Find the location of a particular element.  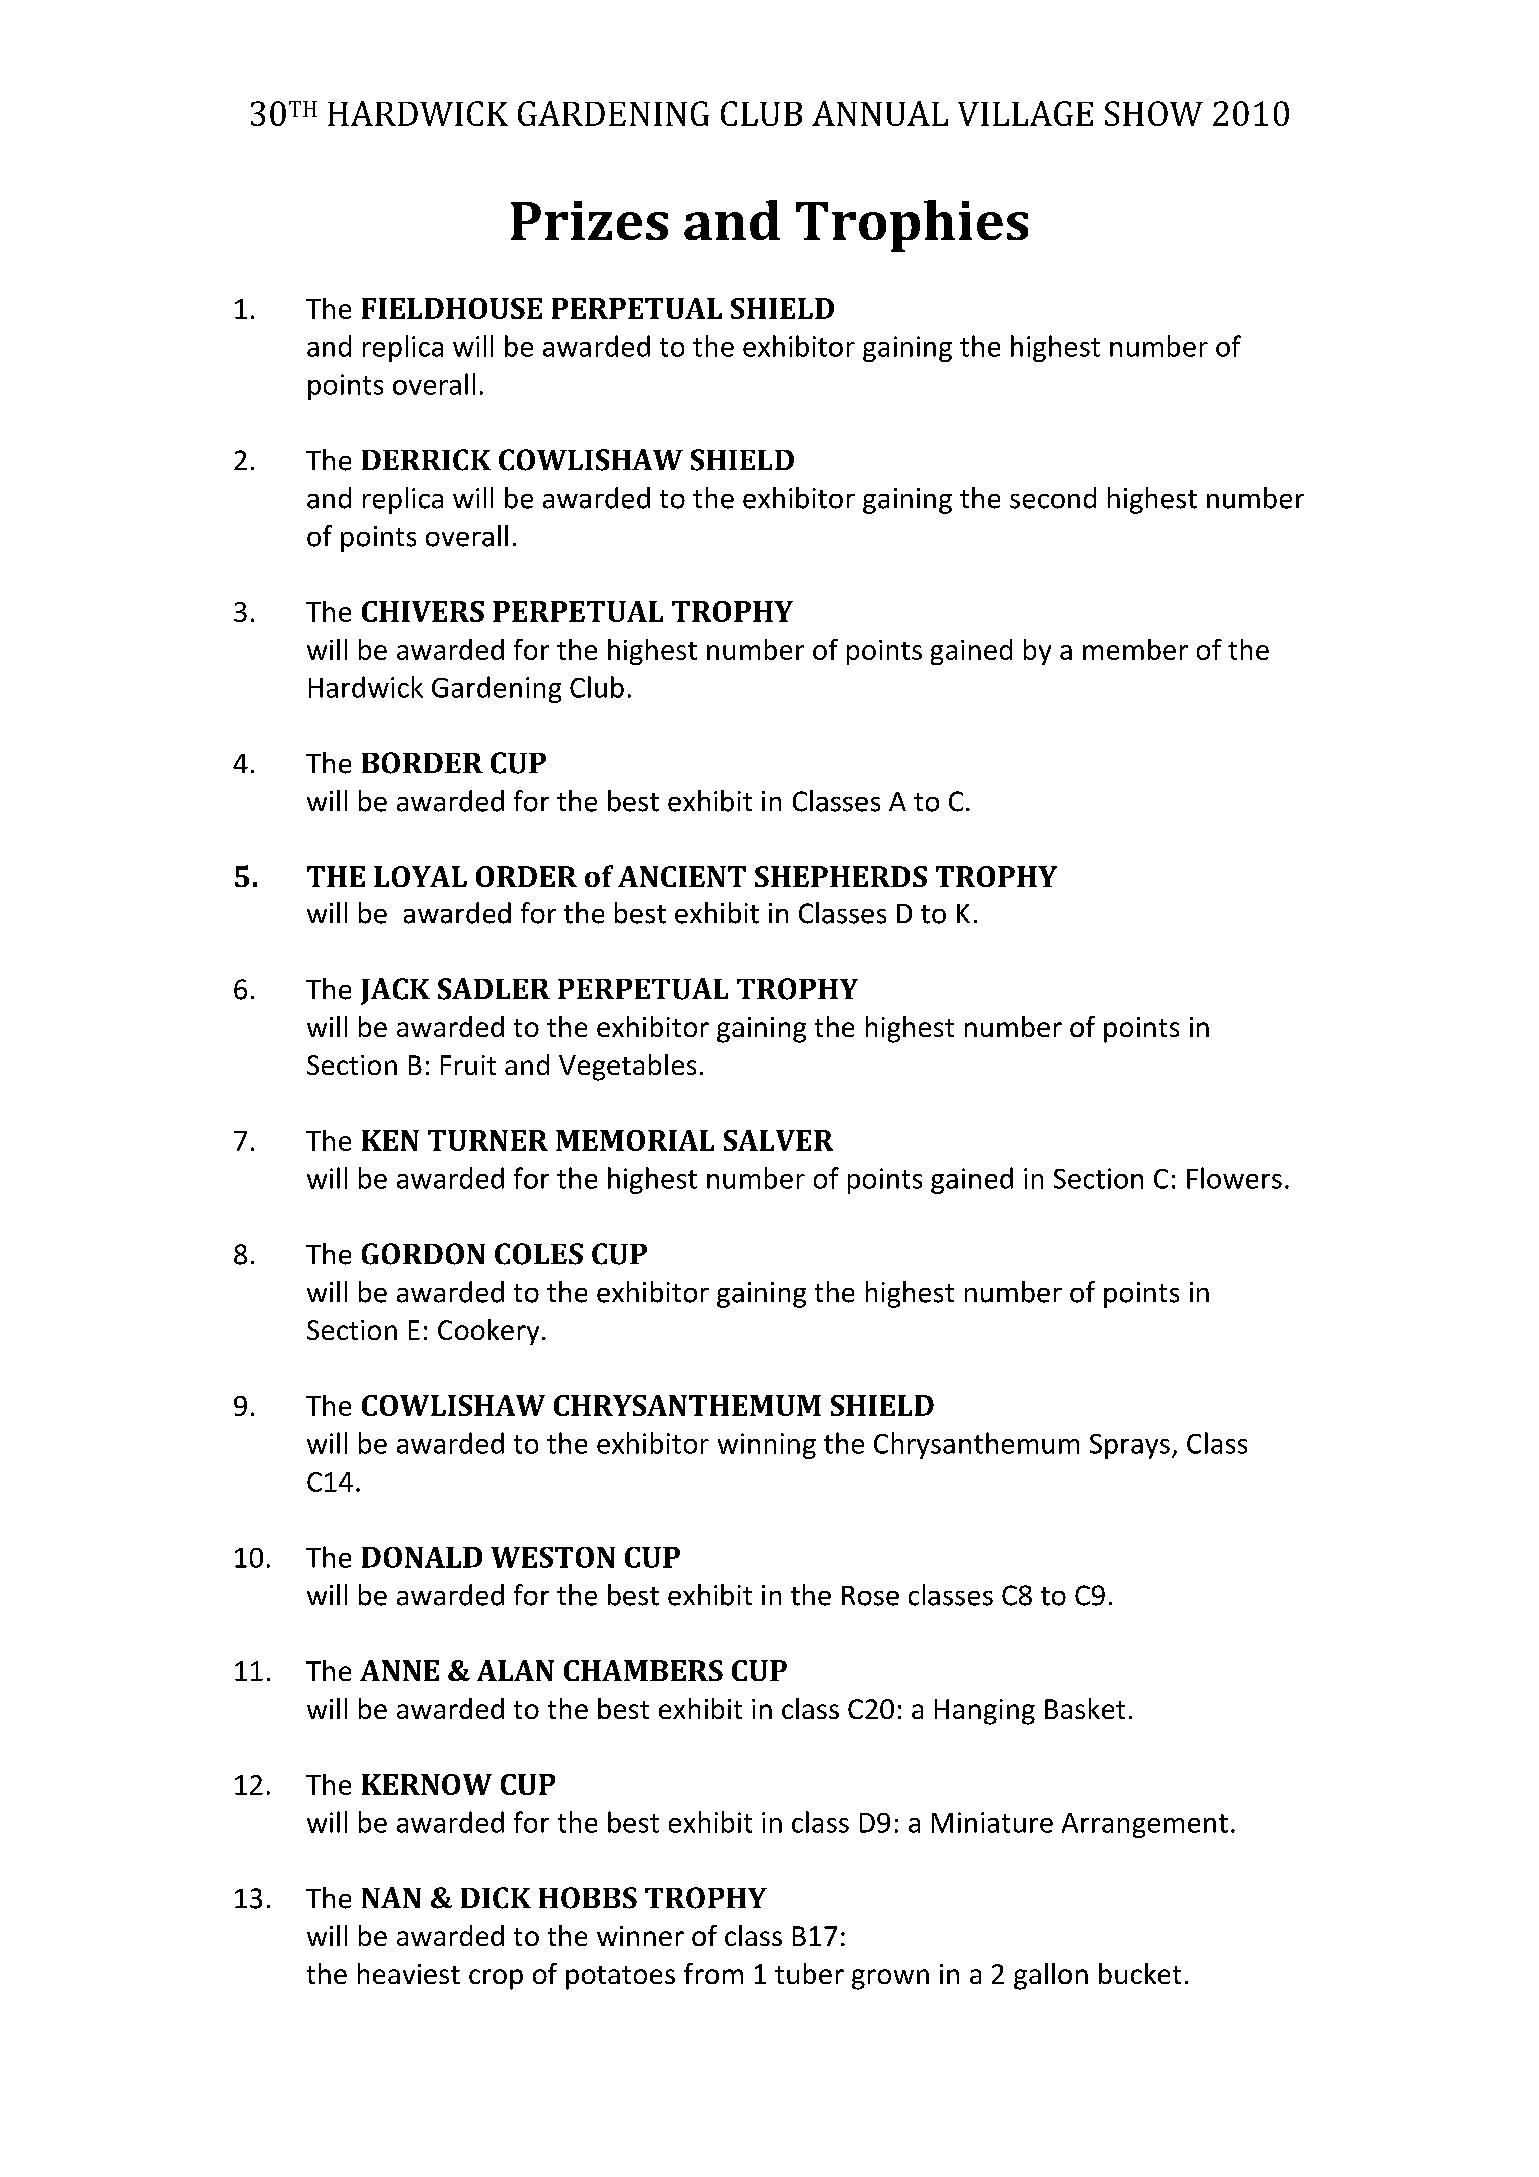

SHOW is located at coordinates (1154, 113).
